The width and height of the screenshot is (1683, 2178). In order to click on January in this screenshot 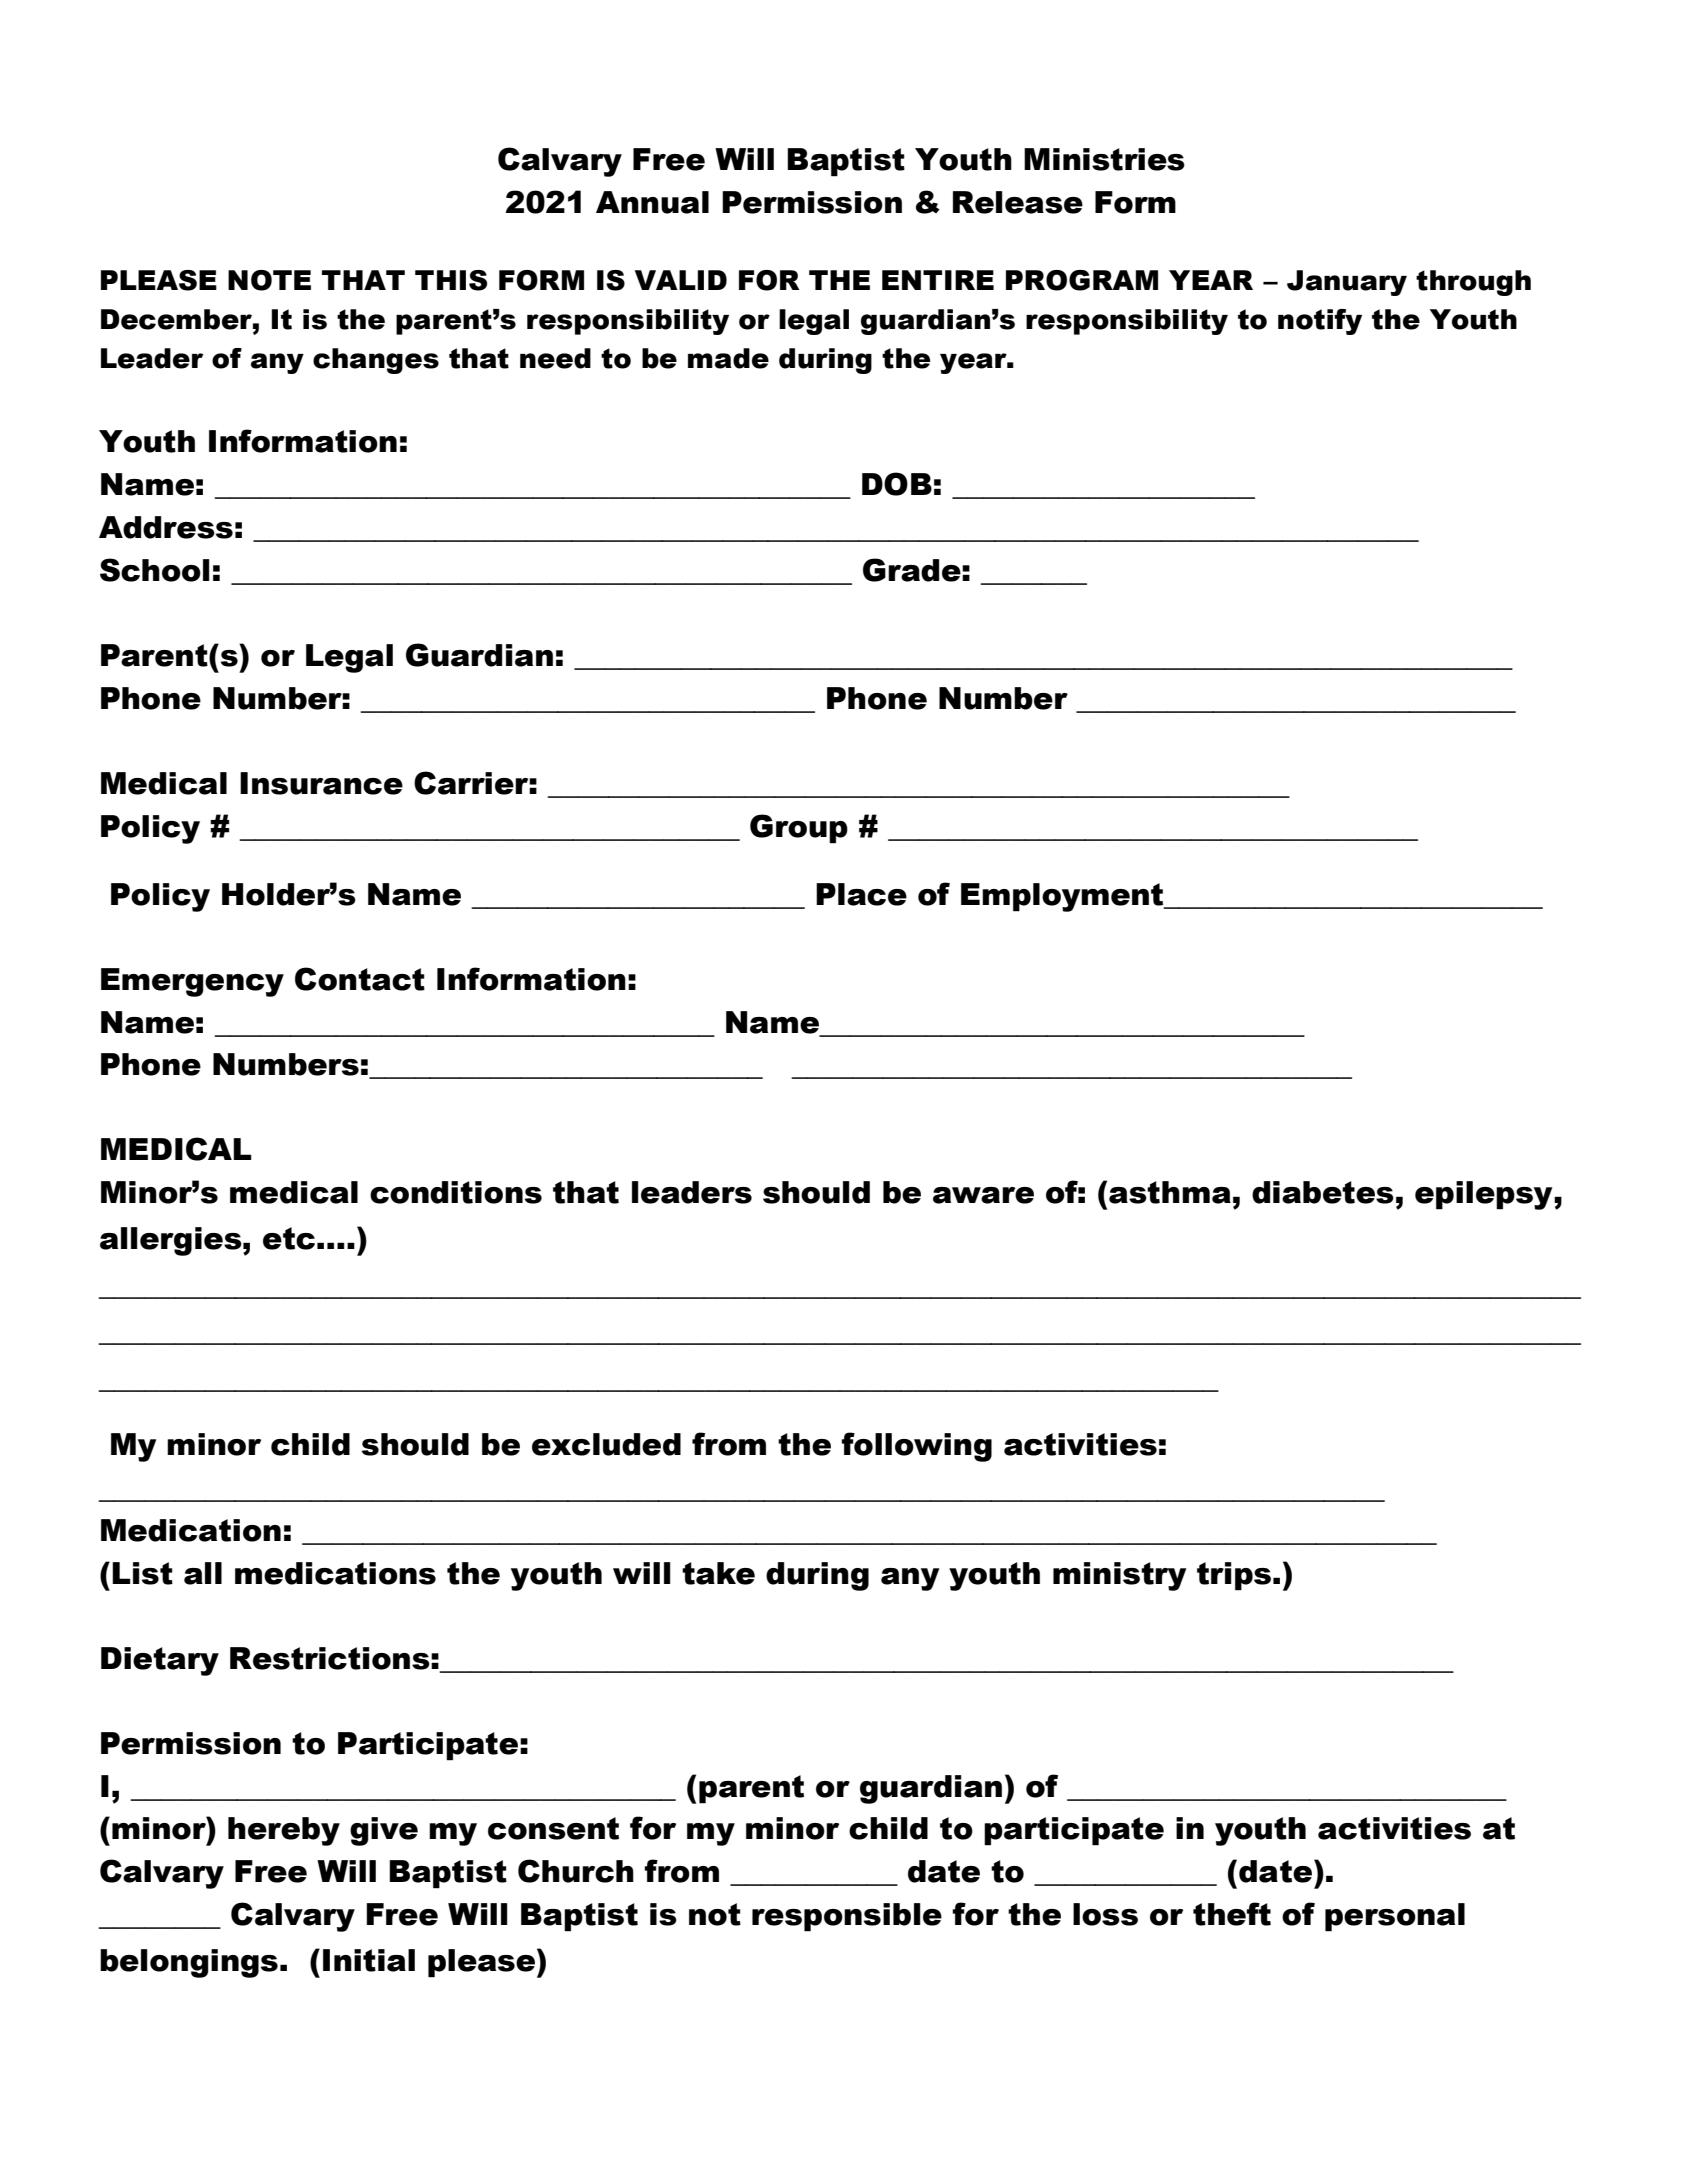, I will do `click(1347, 283)`.
